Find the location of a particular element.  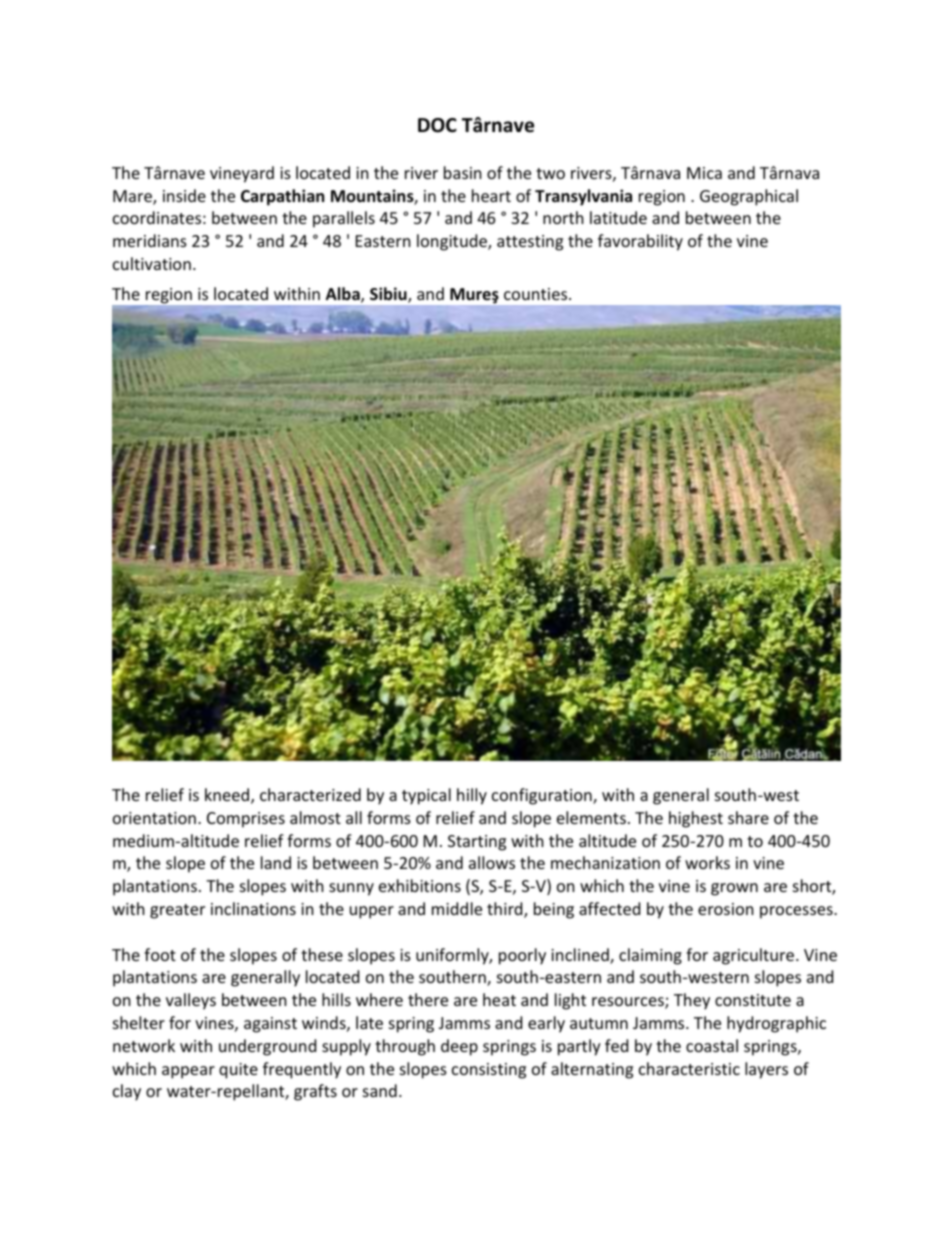

inside is located at coordinates (184, 195).
